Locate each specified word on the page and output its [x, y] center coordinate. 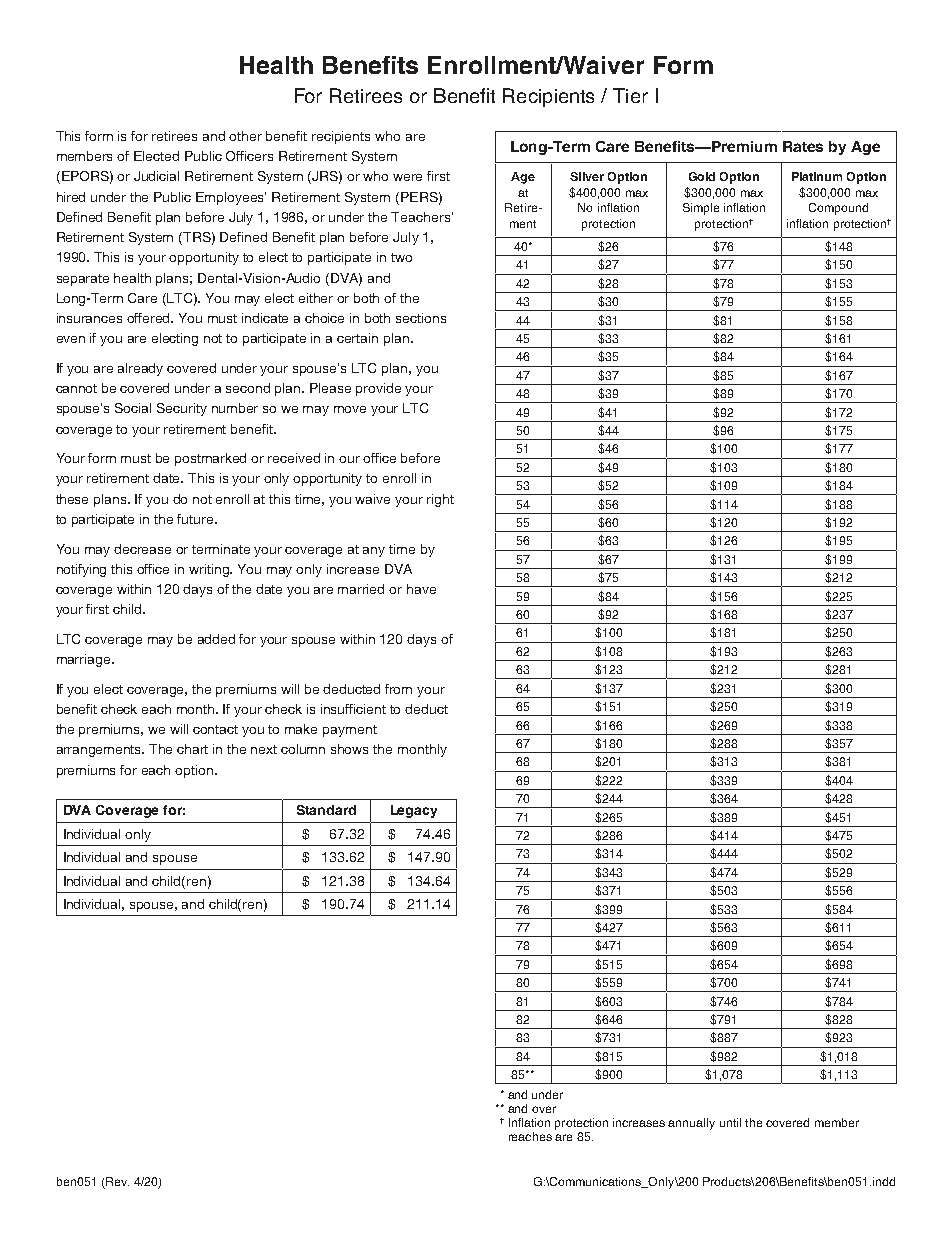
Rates [803, 146]
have [421, 589]
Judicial [156, 176]
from [398, 689]
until [730, 1122]
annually [691, 1124]
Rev [116, 1183]
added [216, 639]
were [407, 177]
